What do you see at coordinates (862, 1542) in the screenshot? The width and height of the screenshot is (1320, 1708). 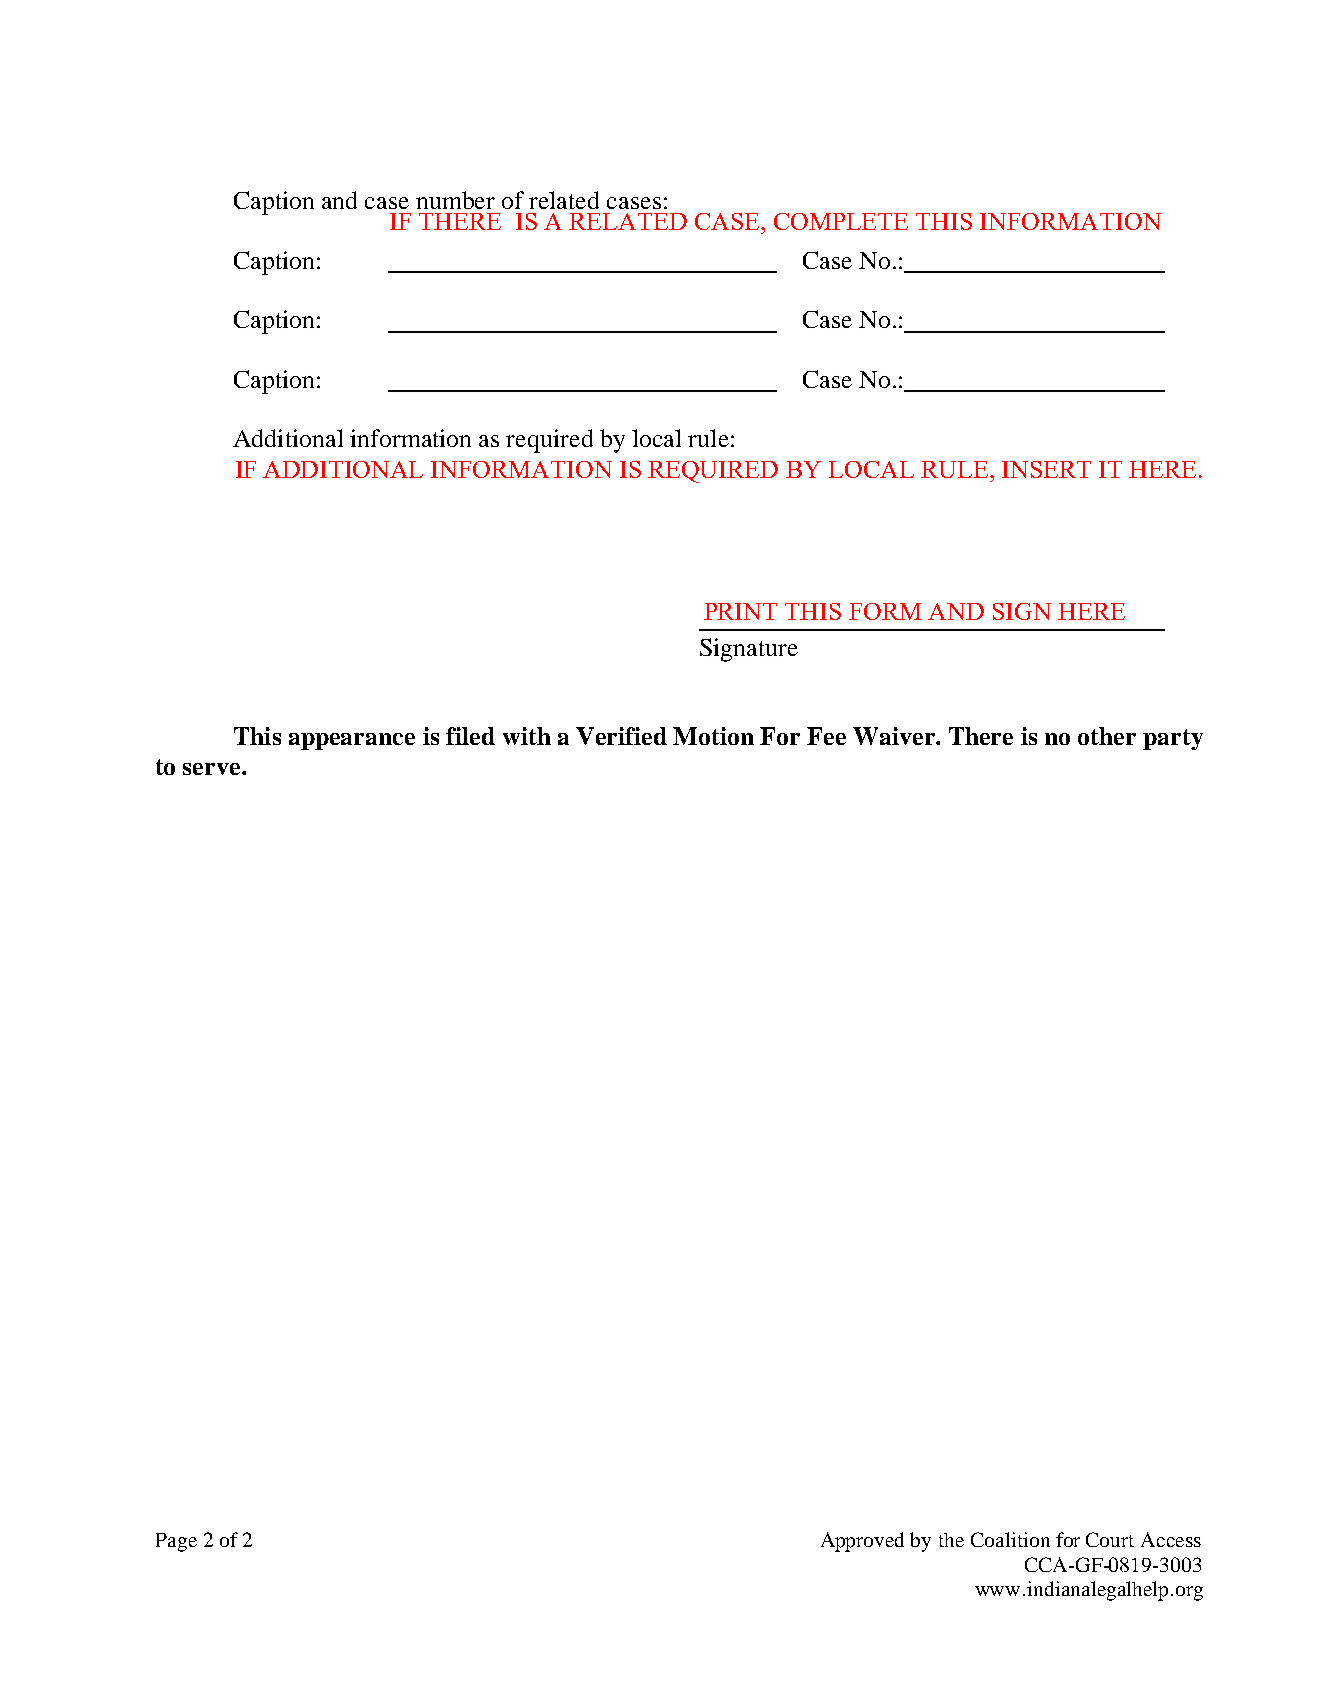 I see `Approved` at bounding box center [862, 1542].
